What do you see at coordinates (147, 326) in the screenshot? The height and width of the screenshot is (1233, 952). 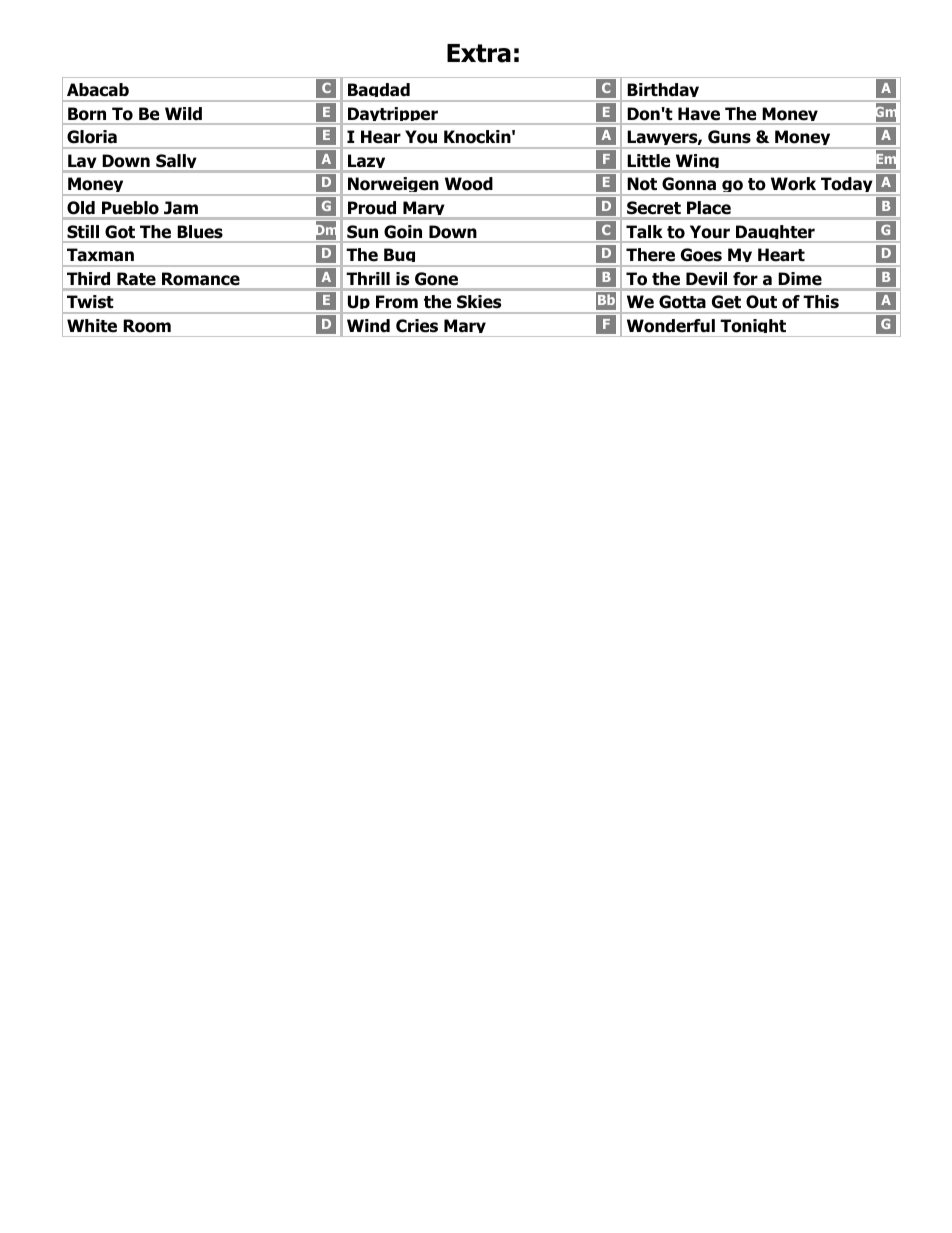 I see `Room` at bounding box center [147, 326].
